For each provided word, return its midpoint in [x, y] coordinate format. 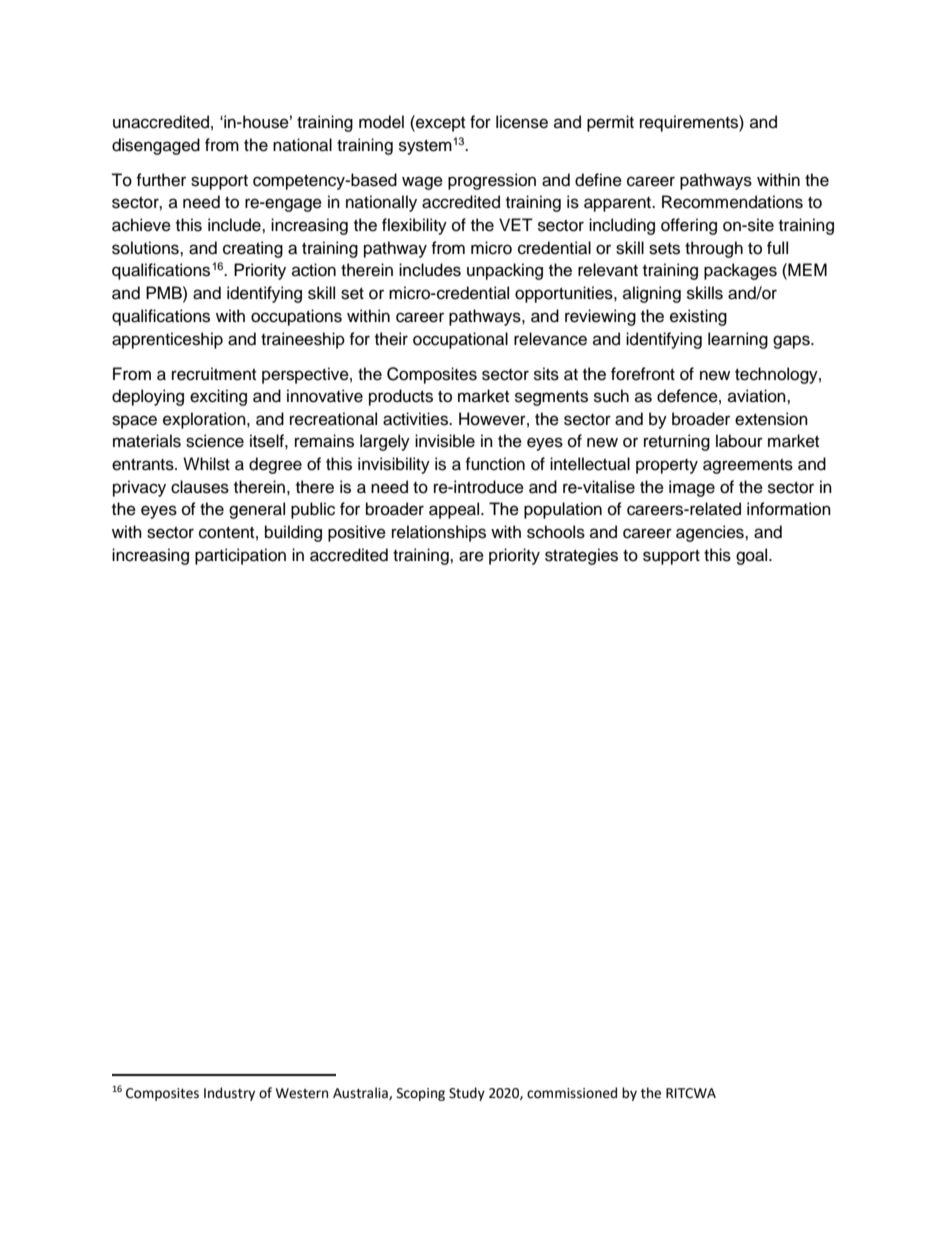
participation [240, 556]
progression [492, 181]
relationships [439, 533]
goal [753, 556]
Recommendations [732, 202]
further [161, 180]
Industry [229, 1094]
